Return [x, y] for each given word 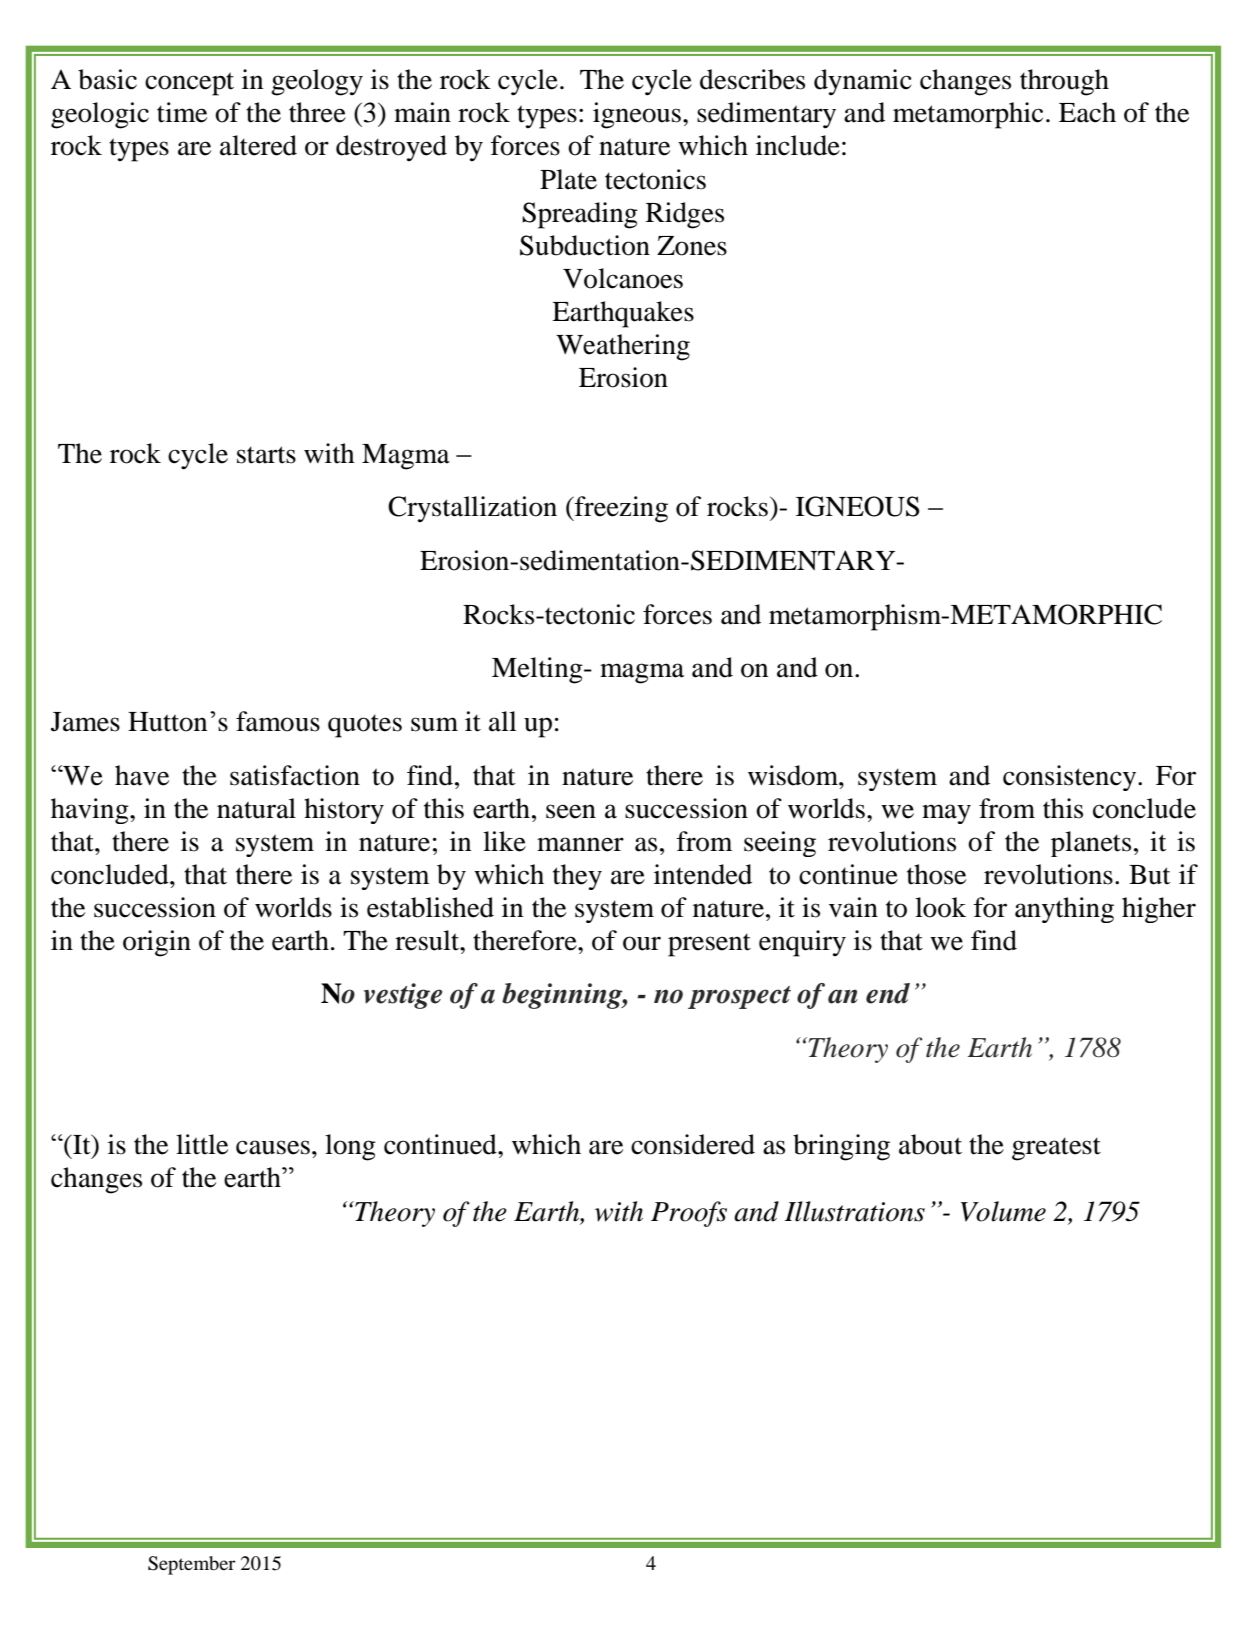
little [202, 1144]
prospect [739, 997]
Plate [568, 179]
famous [278, 721]
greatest [1056, 1149]
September [192, 1565]
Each [1087, 112]
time [182, 112]
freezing [620, 509]
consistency [1071, 778]
